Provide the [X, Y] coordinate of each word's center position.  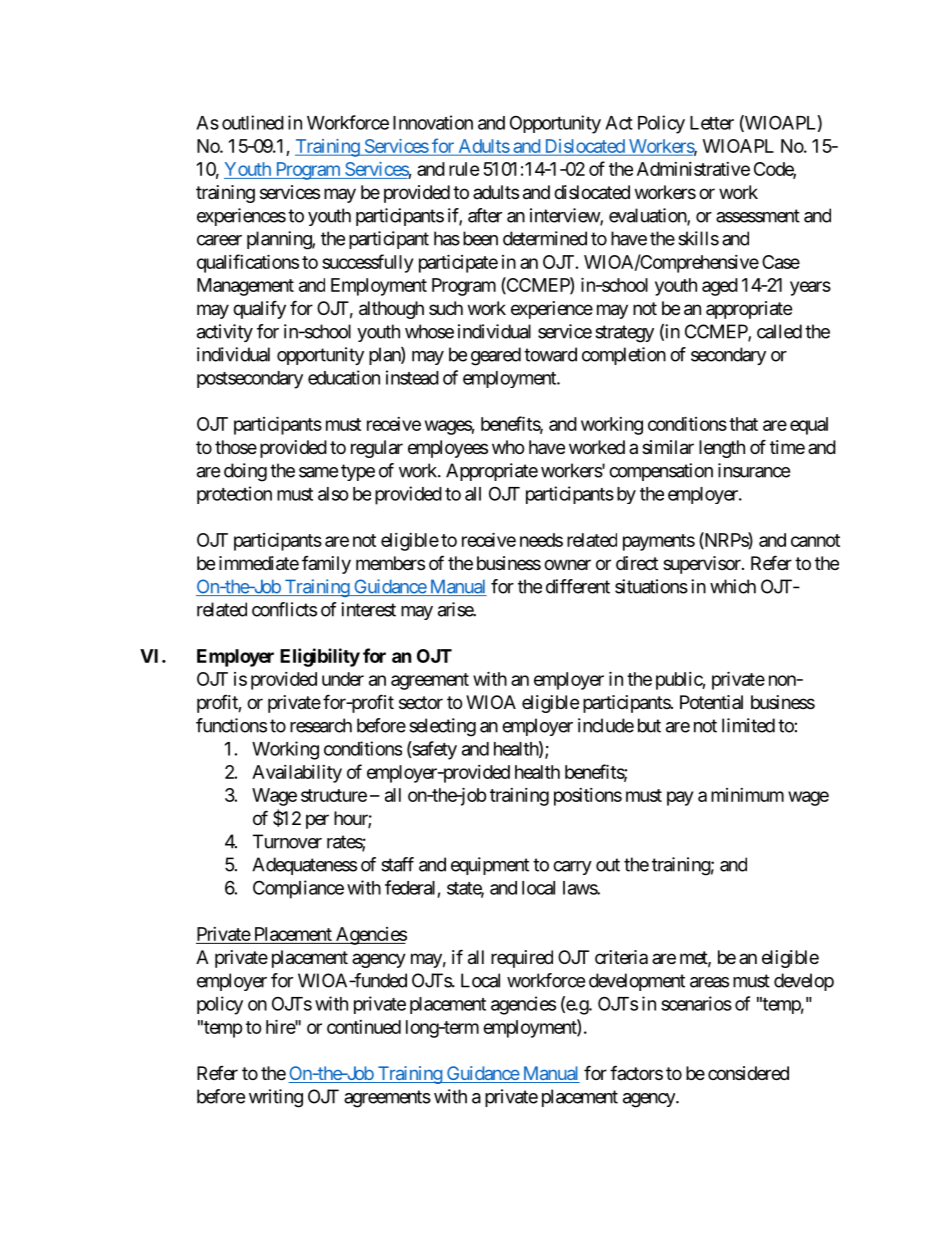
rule [464, 169]
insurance [754, 470]
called [779, 331]
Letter [712, 123]
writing [276, 1098]
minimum [747, 795]
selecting [442, 727]
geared [496, 356]
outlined [253, 122]
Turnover [287, 841]
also [333, 494]
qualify [259, 309]
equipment [490, 866]
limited [748, 725]
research [321, 725]
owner [567, 564]
